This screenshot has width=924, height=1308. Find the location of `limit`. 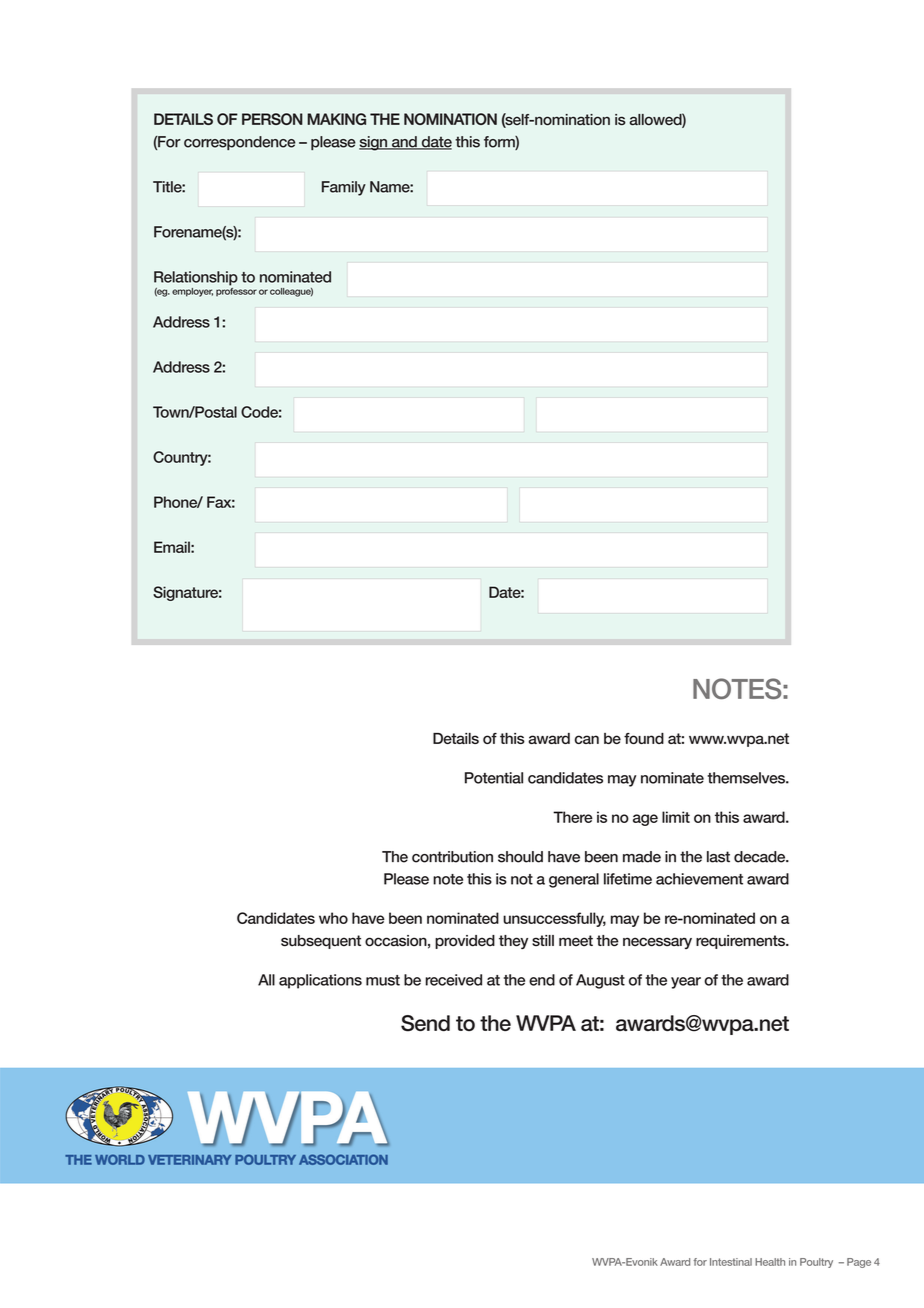

limit is located at coordinates (676, 817).
